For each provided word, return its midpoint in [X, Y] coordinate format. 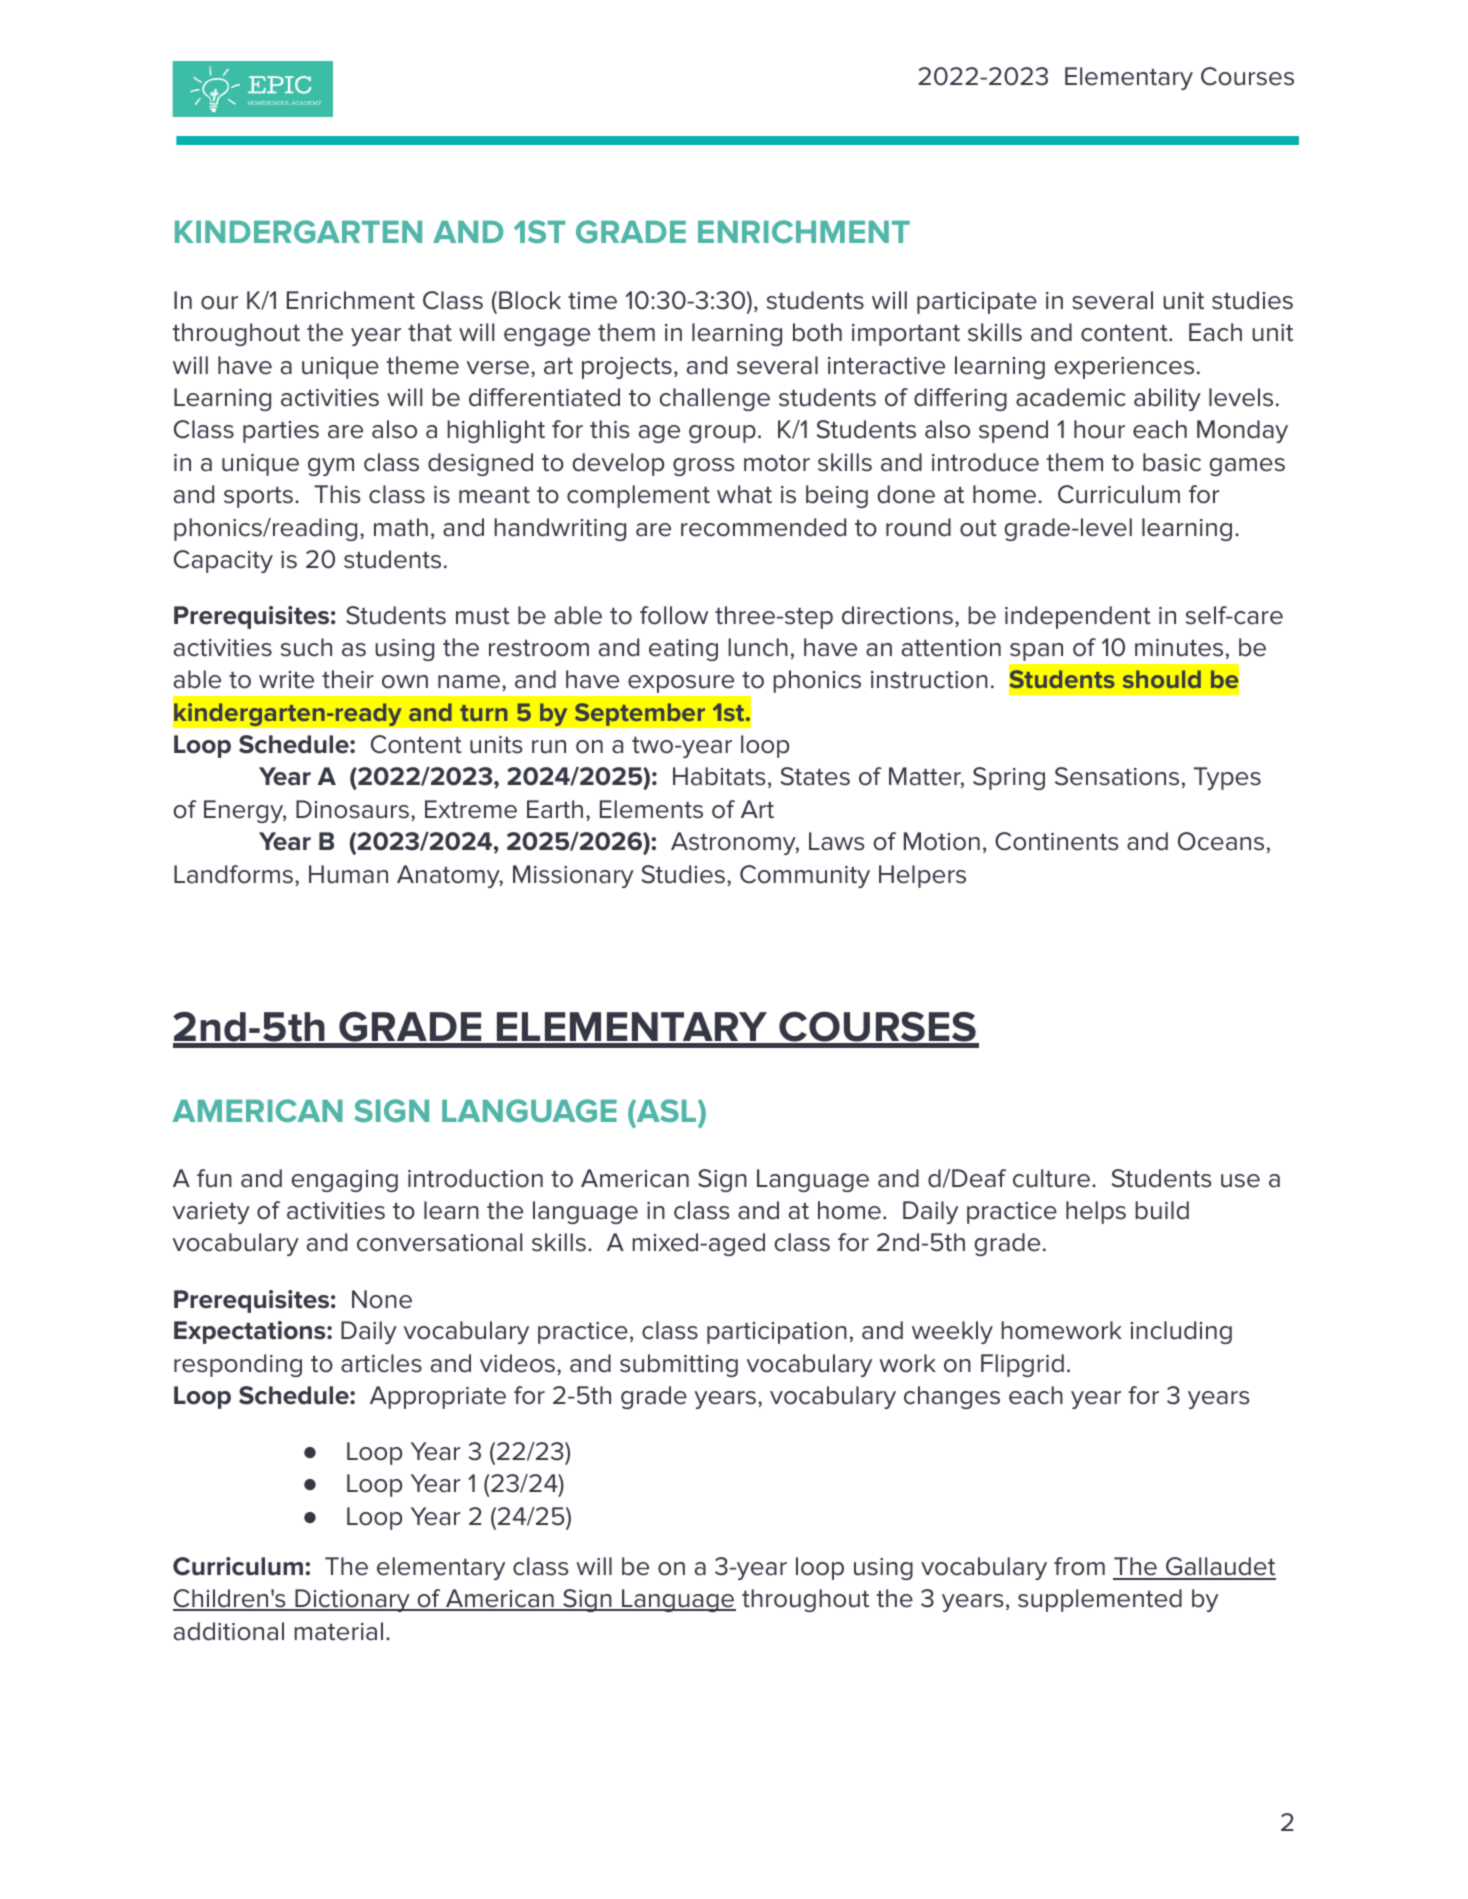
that [430, 332]
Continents [1057, 841]
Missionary [573, 876]
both [817, 332]
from [1079, 1566]
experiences [1124, 368]
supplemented [1100, 1600]
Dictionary [352, 1600]
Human [348, 874]
